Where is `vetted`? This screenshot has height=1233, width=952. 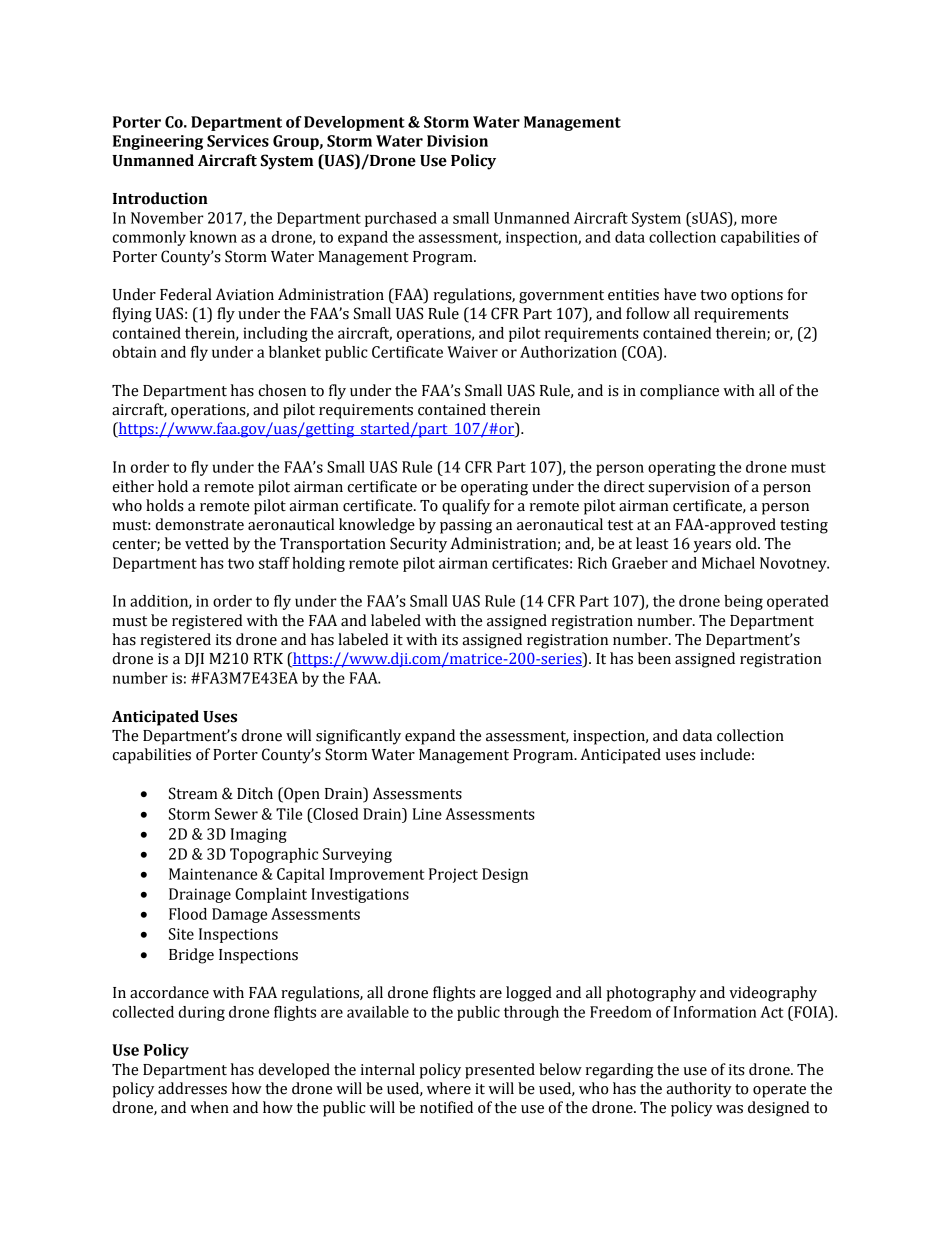
vetted is located at coordinates (207, 543).
